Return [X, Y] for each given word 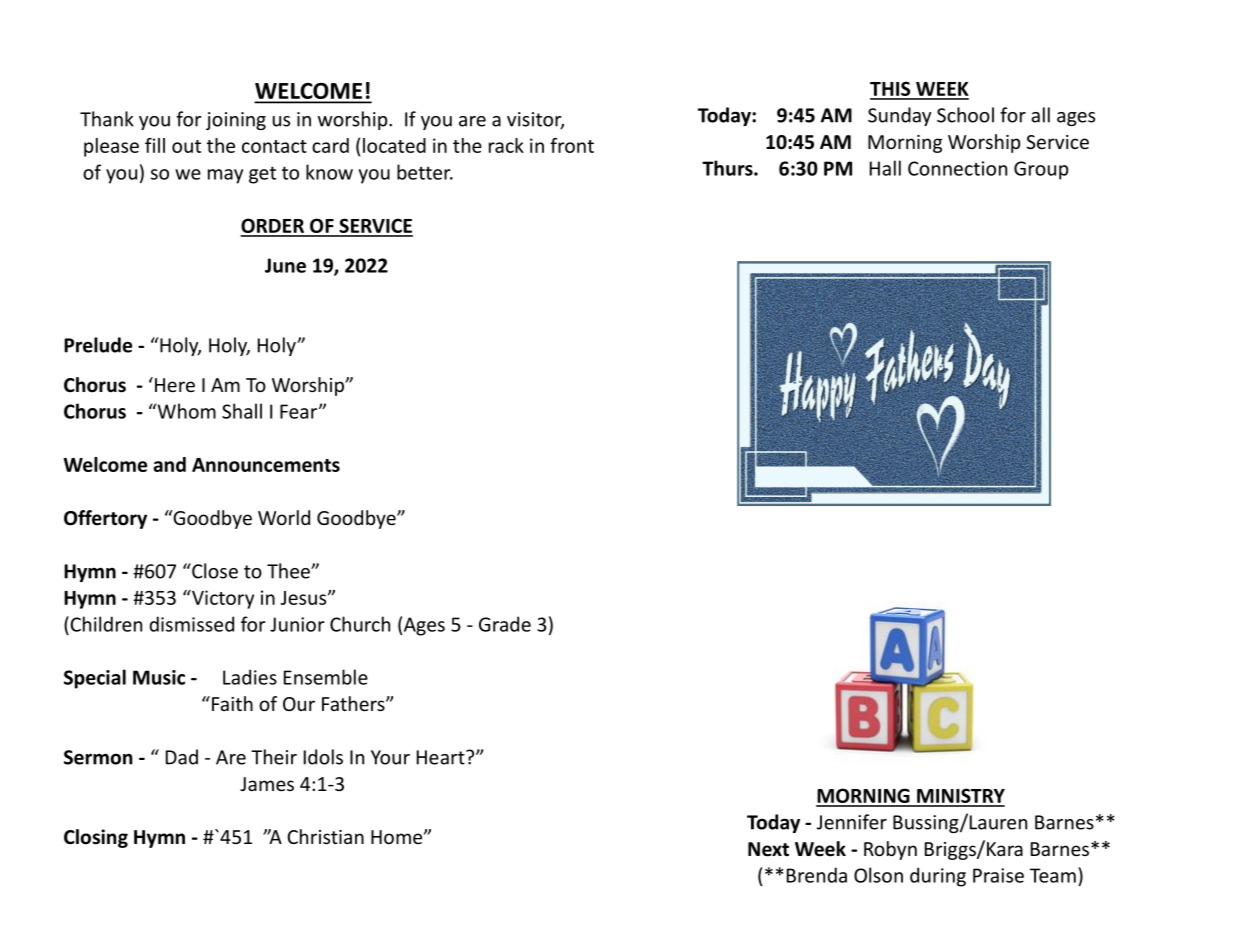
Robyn [890, 850]
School [965, 115]
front [572, 145]
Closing [96, 838]
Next [768, 849]
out [186, 146]
